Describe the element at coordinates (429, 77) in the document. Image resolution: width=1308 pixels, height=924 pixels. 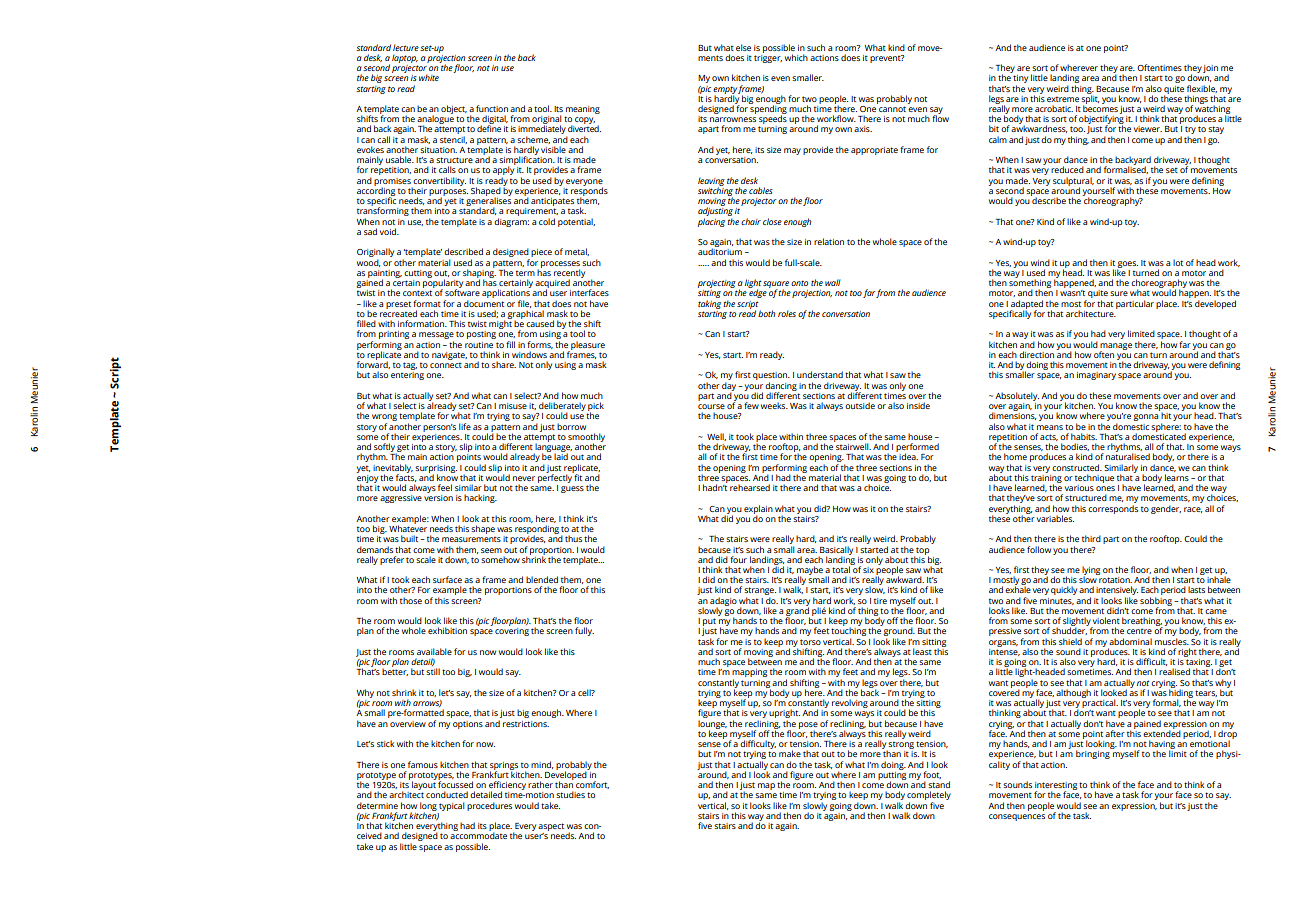
I see `white` at that location.
